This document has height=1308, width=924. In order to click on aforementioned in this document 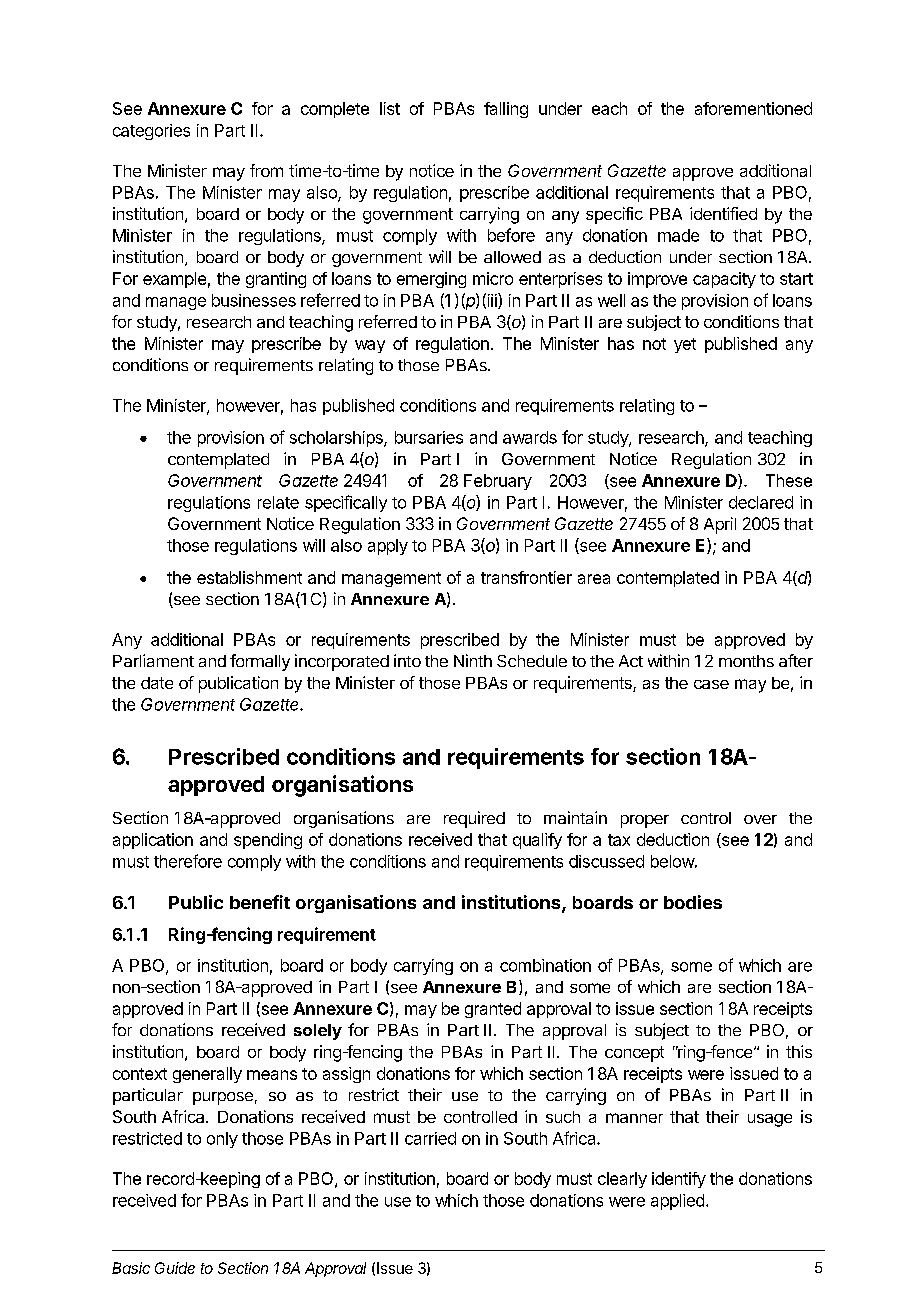, I will do `click(753, 108)`.
